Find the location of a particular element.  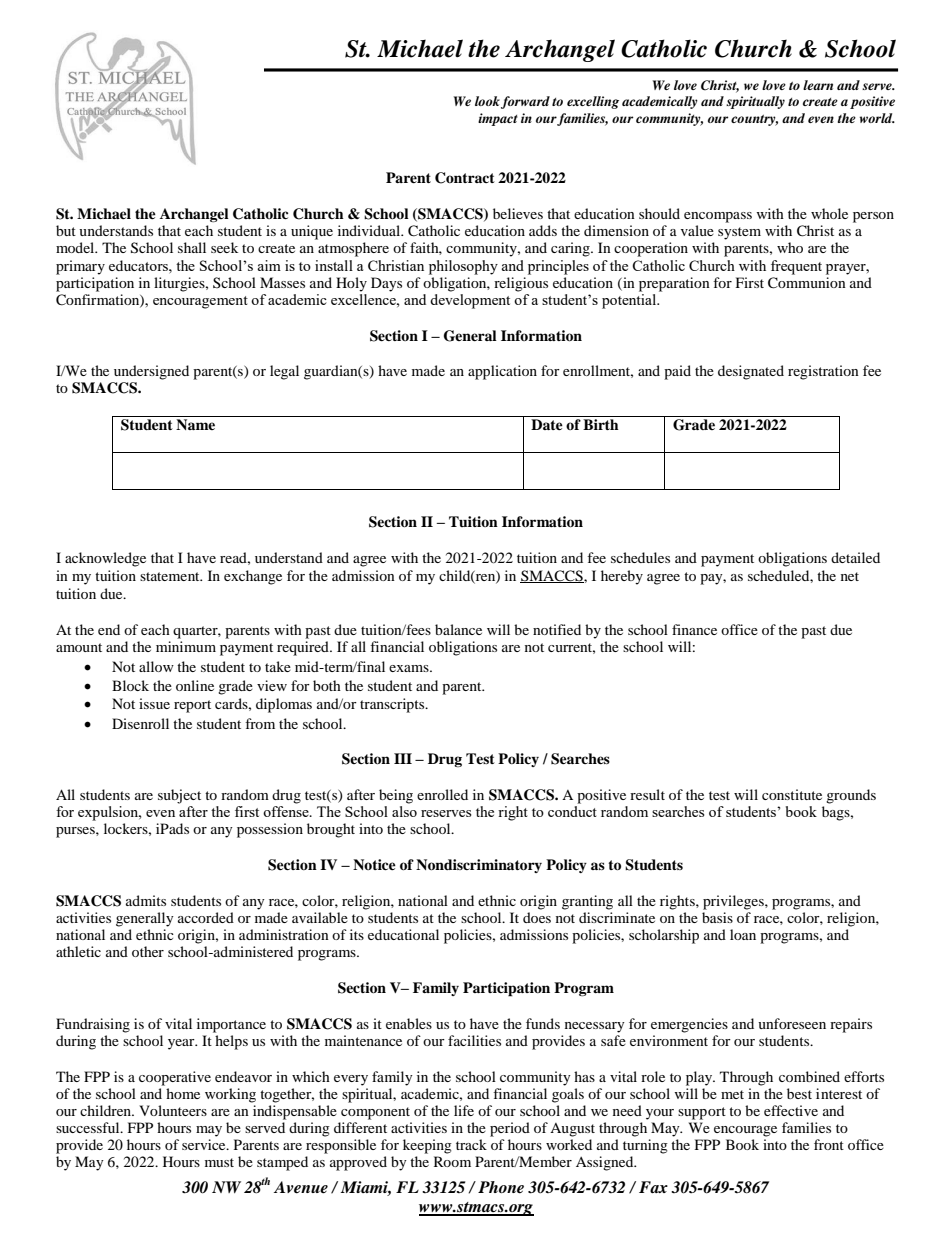

impact is located at coordinates (498, 119).
